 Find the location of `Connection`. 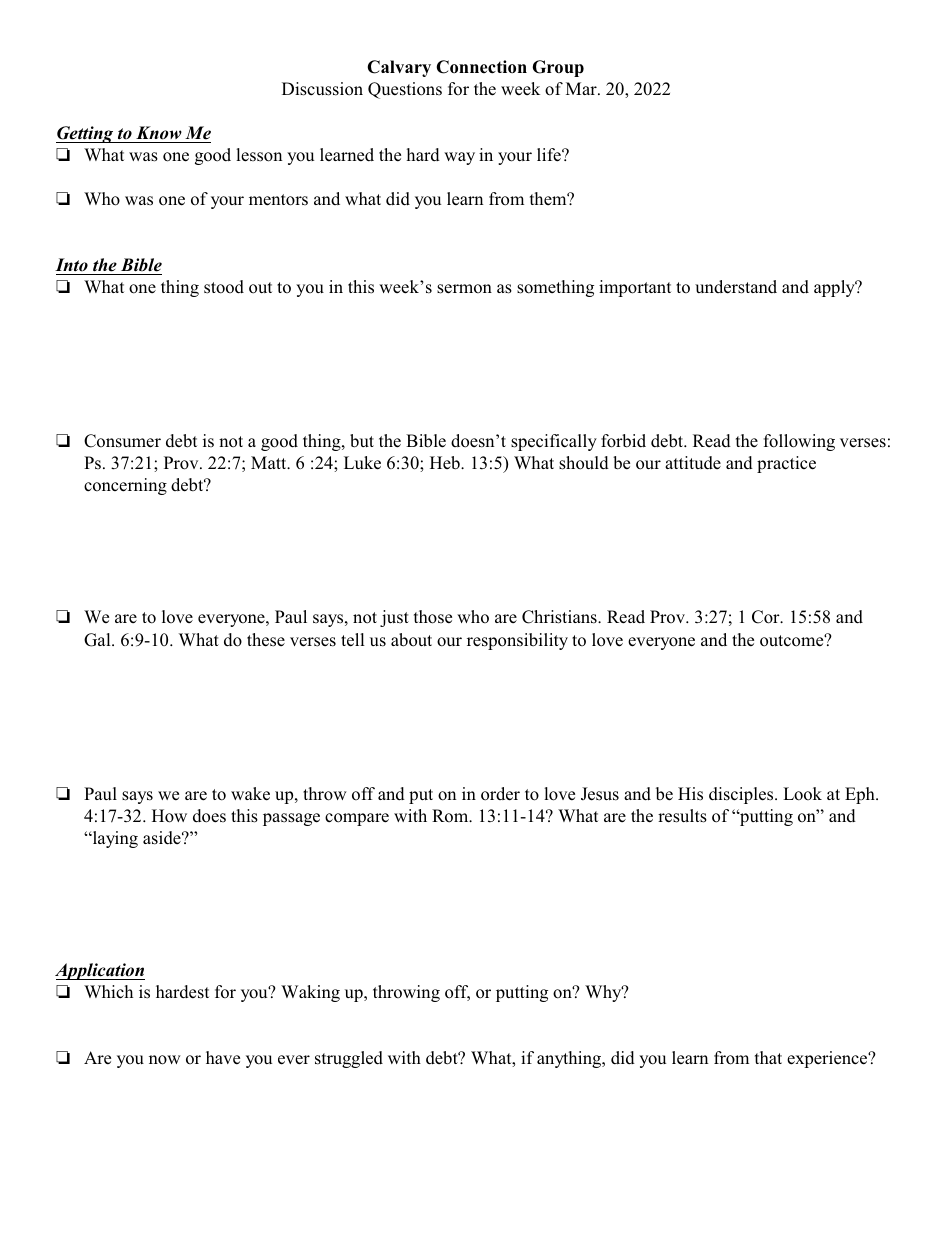

Connection is located at coordinates (481, 67).
